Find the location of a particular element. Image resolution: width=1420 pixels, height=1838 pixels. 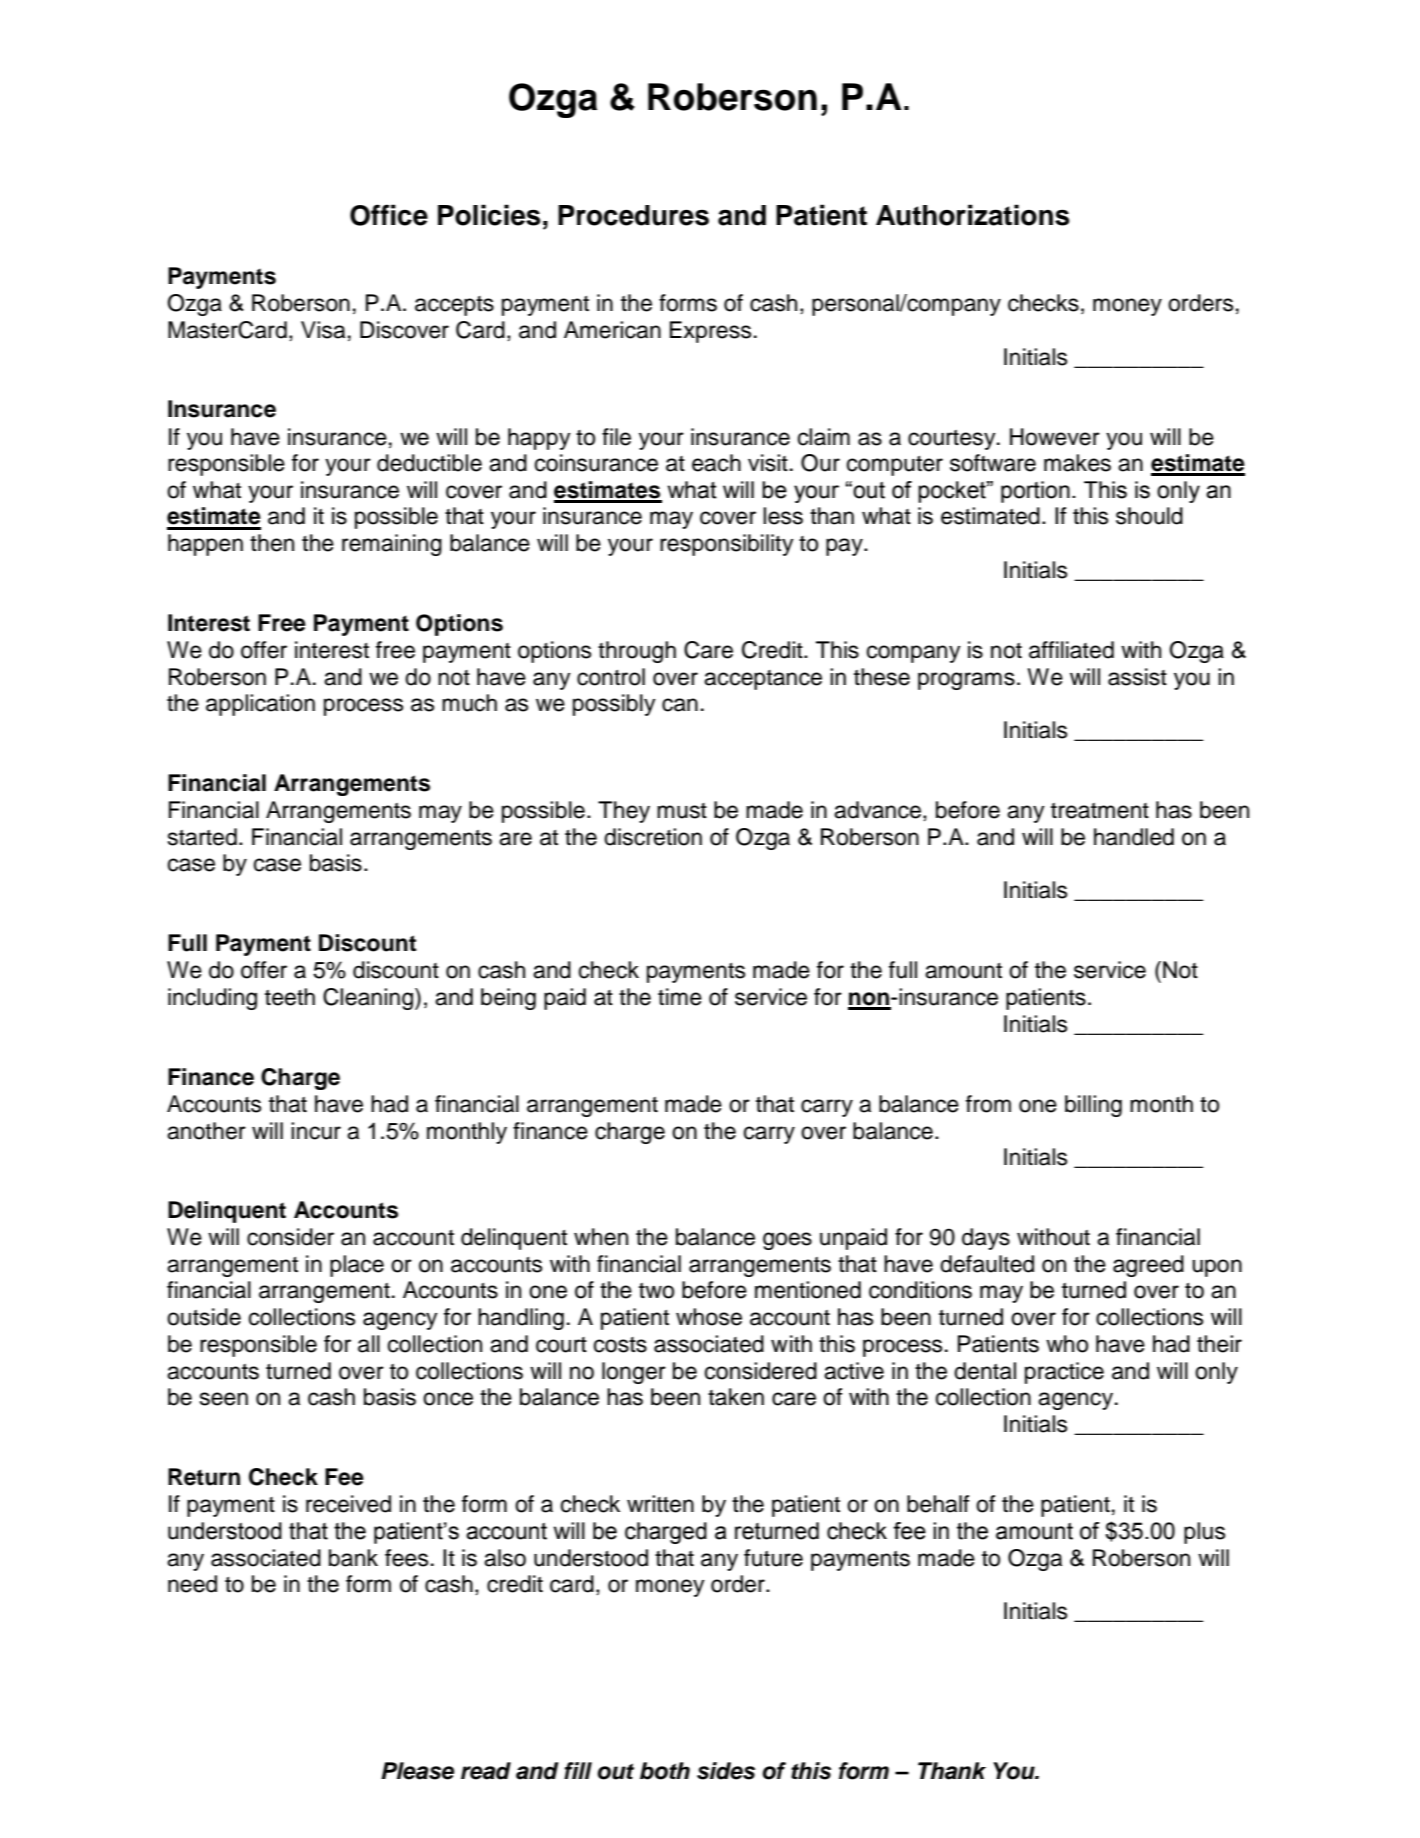

Authorizations is located at coordinates (972, 215).
